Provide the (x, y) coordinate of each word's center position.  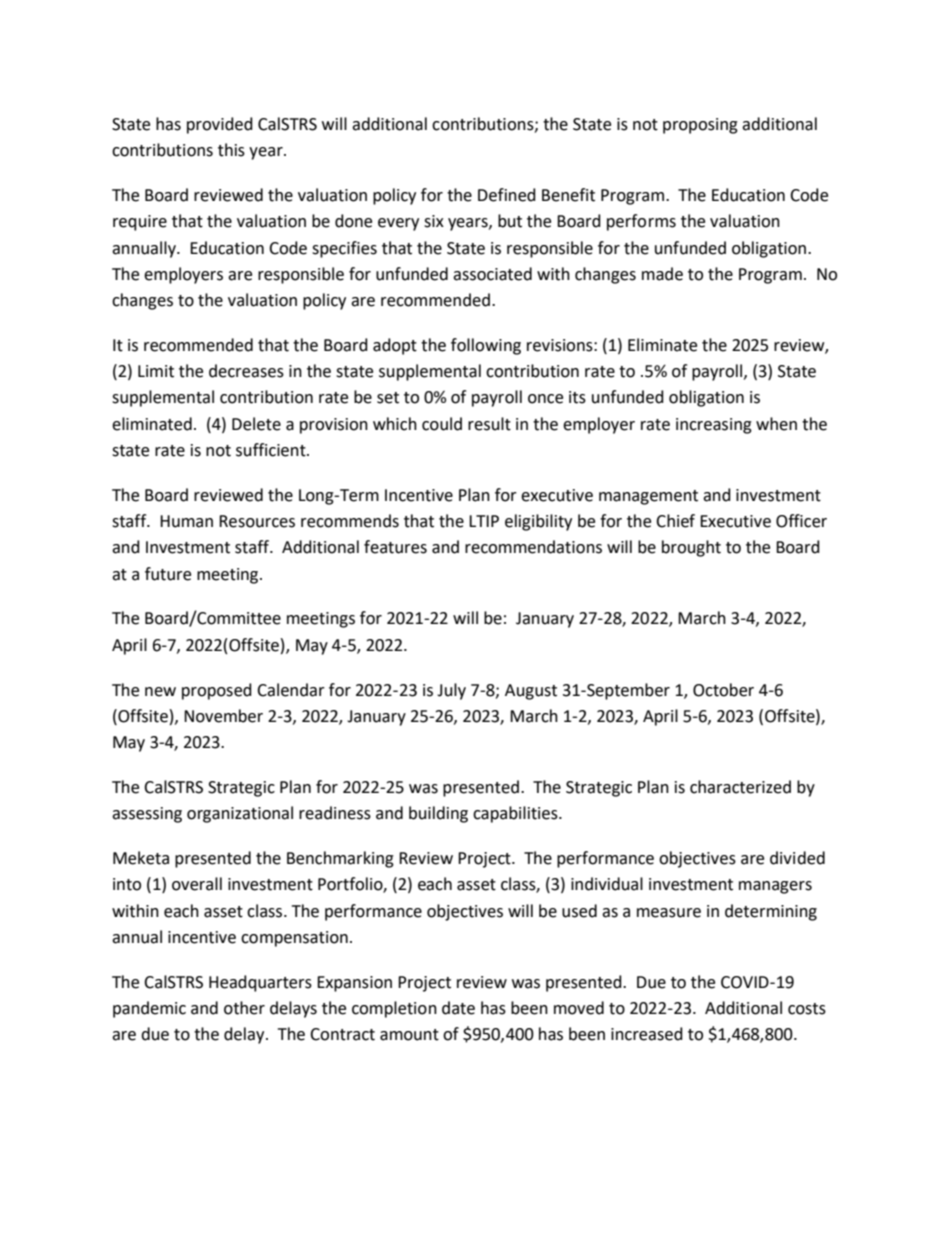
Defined (507, 195)
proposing (700, 126)
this (231, 150)
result (489, 424)
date (458, 1008)
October (723, 690)
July (451, 691)
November (223, 716)
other (244, 1008)
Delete (256, 424)
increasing (714, 426)
